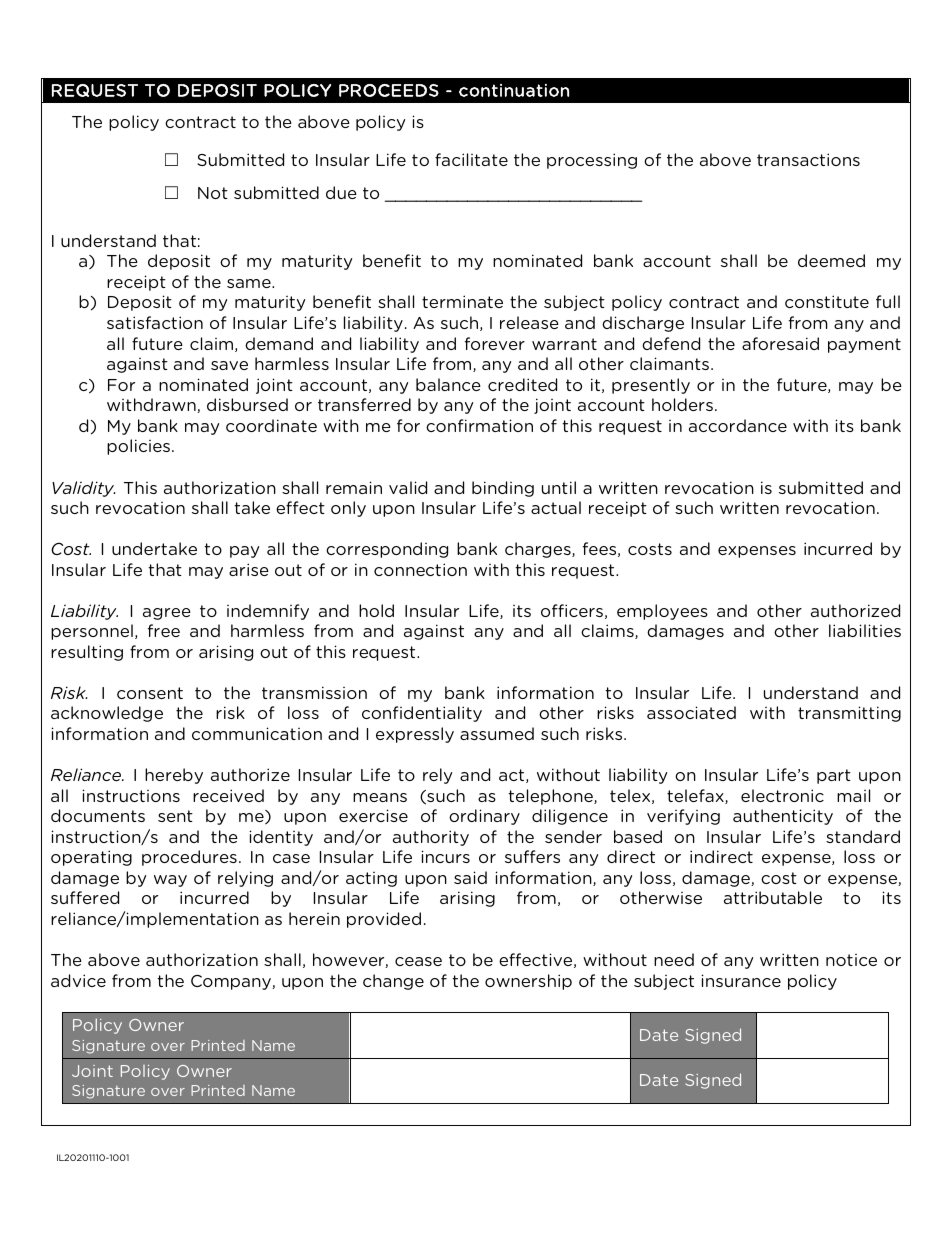  I want to click on transactions, so click(808, 159).
